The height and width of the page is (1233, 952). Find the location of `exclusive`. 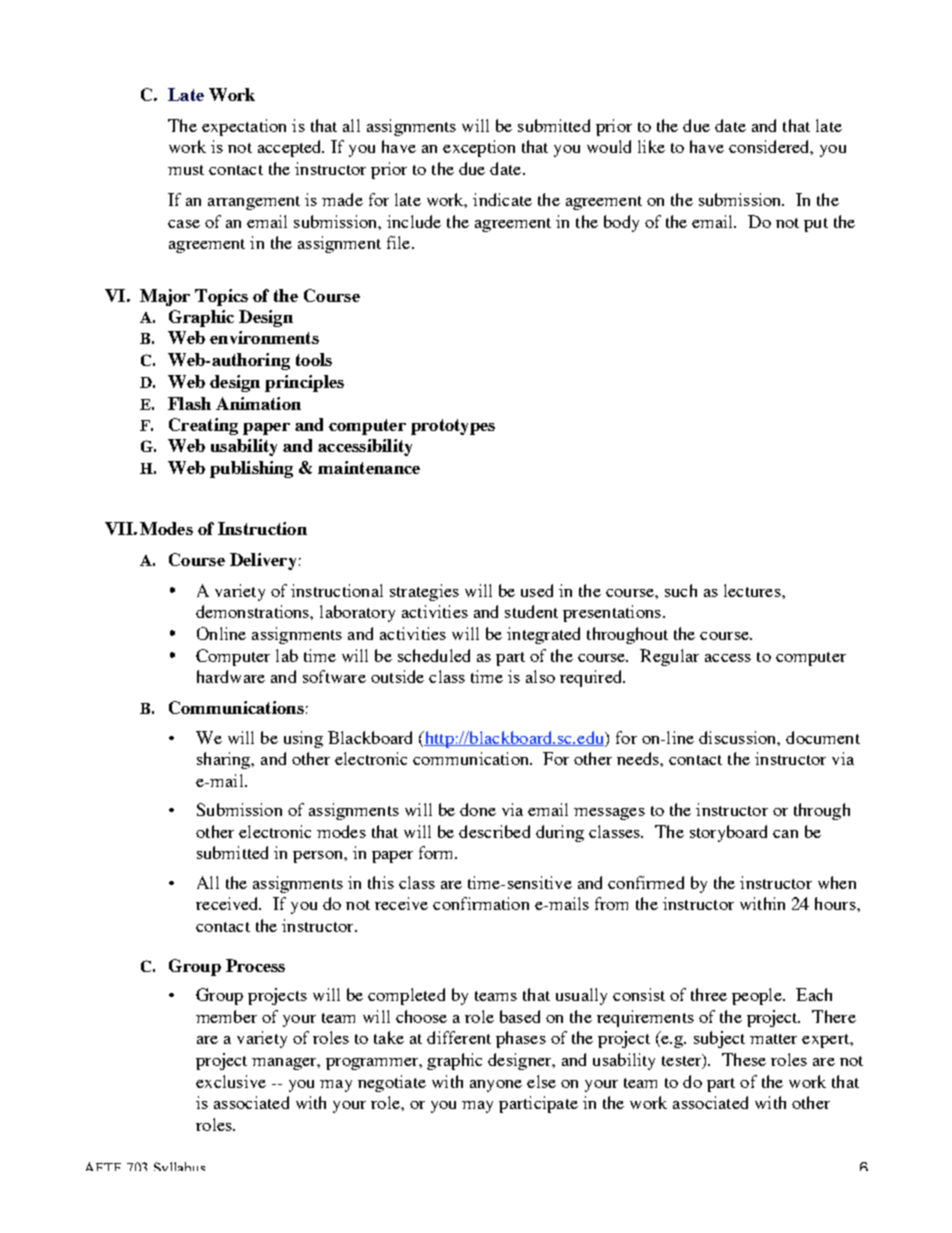

exclusive is located at coordinates (231, 1081).
